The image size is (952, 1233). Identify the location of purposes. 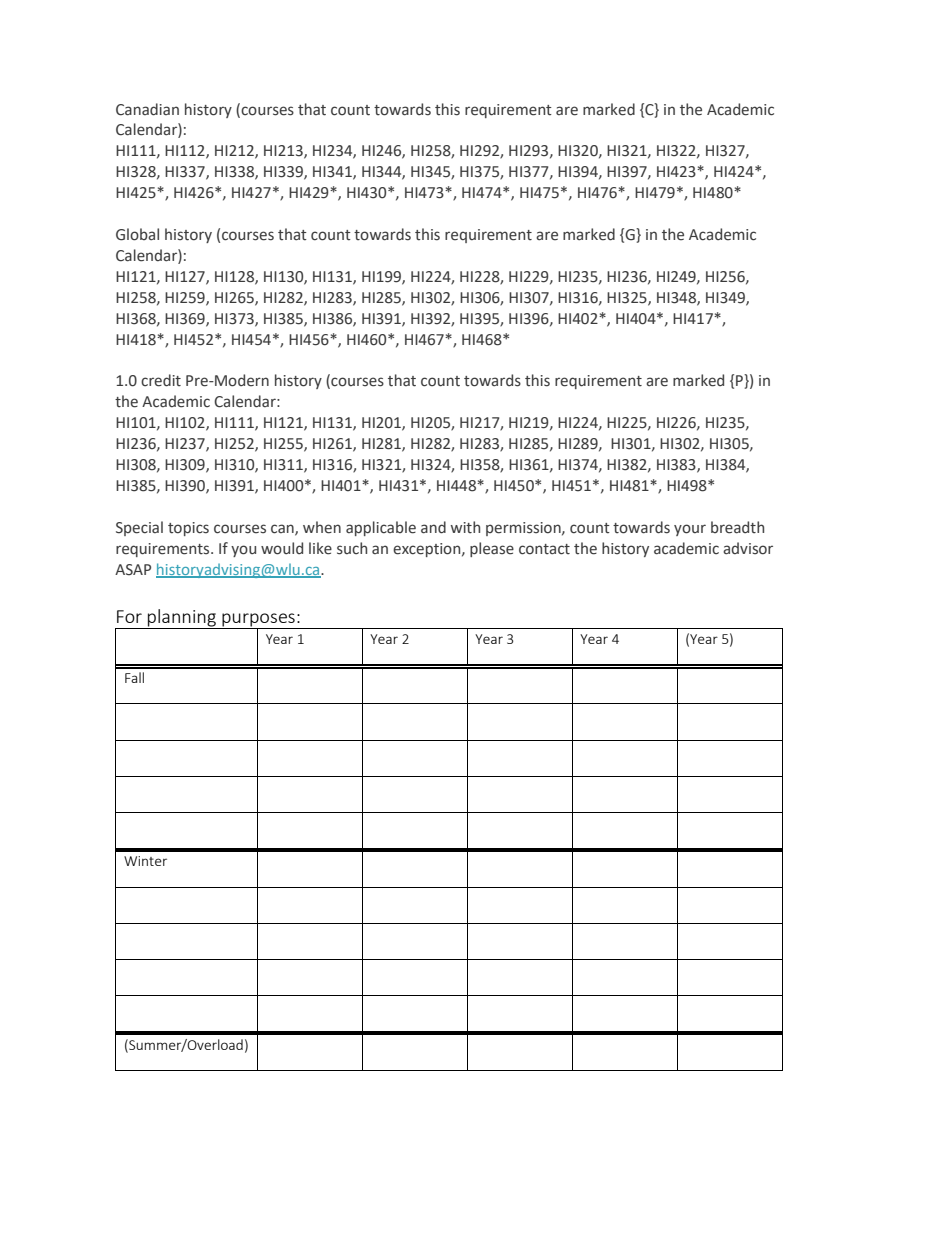
(258, 621).
